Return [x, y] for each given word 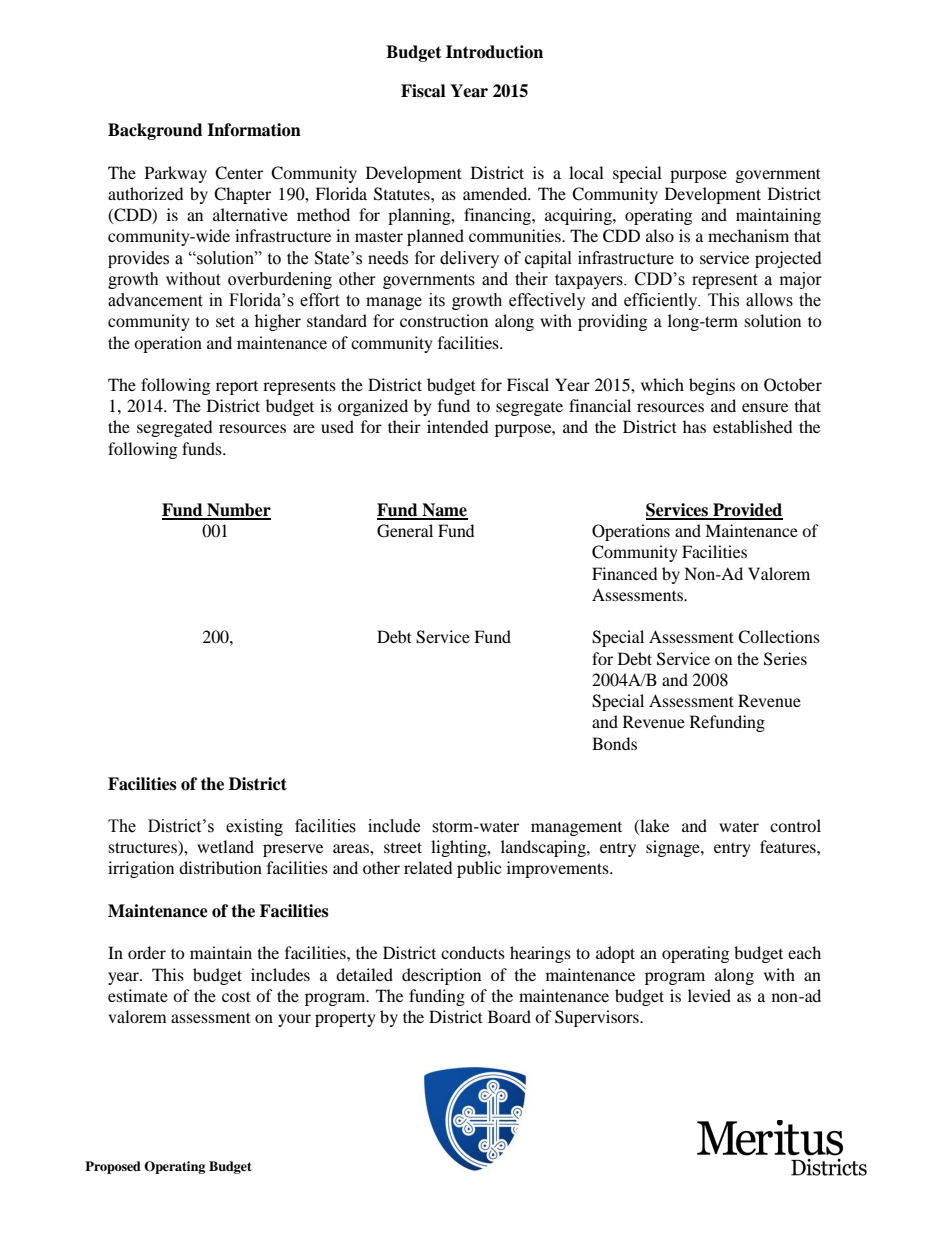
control [795, 825]
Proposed [113, 1167]
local [586, 172]
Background [155, 131]
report [237, 388]
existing [254, 827]
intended [457, 426]
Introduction [494, 52]
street [403, 847]
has [694, 426]
